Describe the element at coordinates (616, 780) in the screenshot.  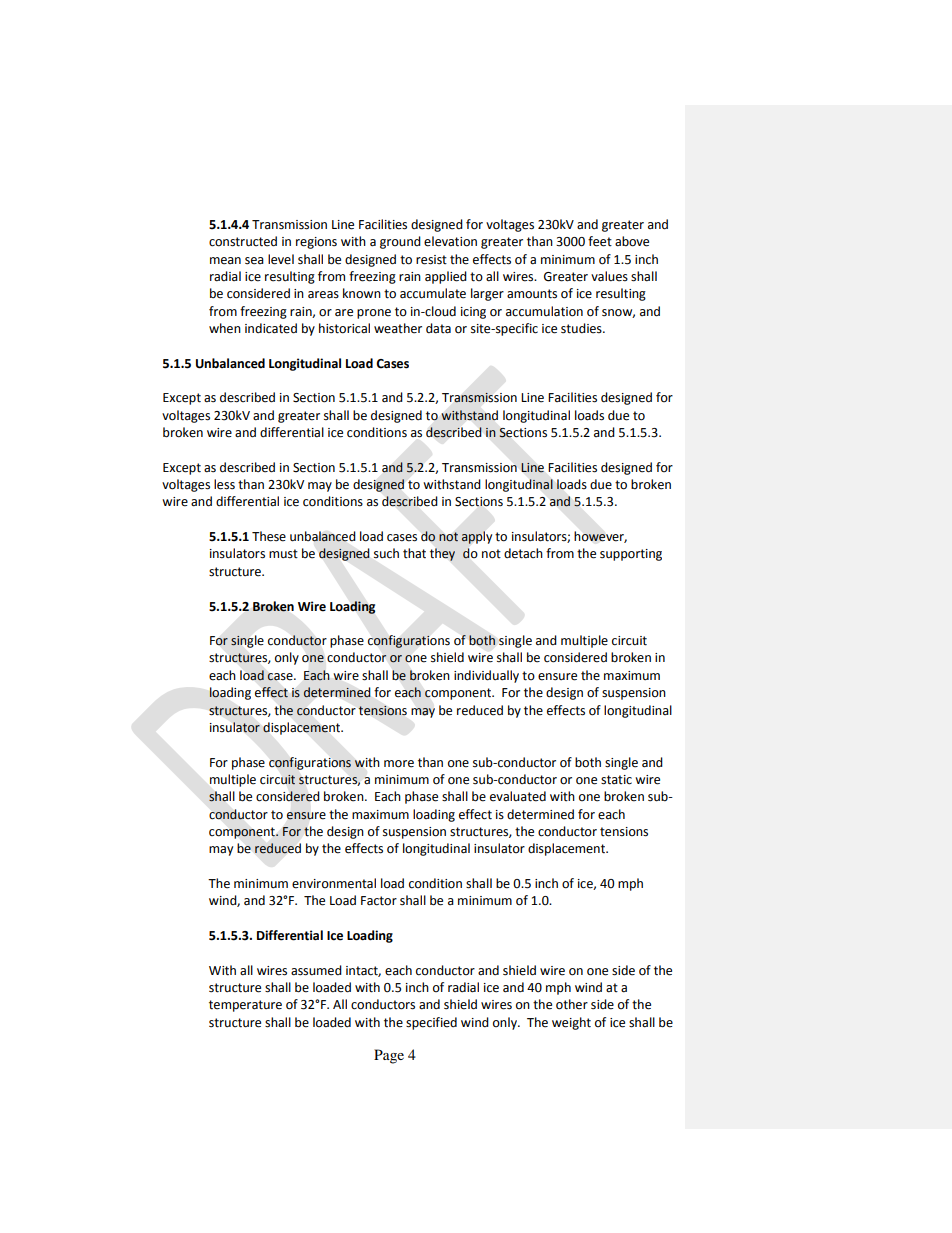
I see `static` at that location.
